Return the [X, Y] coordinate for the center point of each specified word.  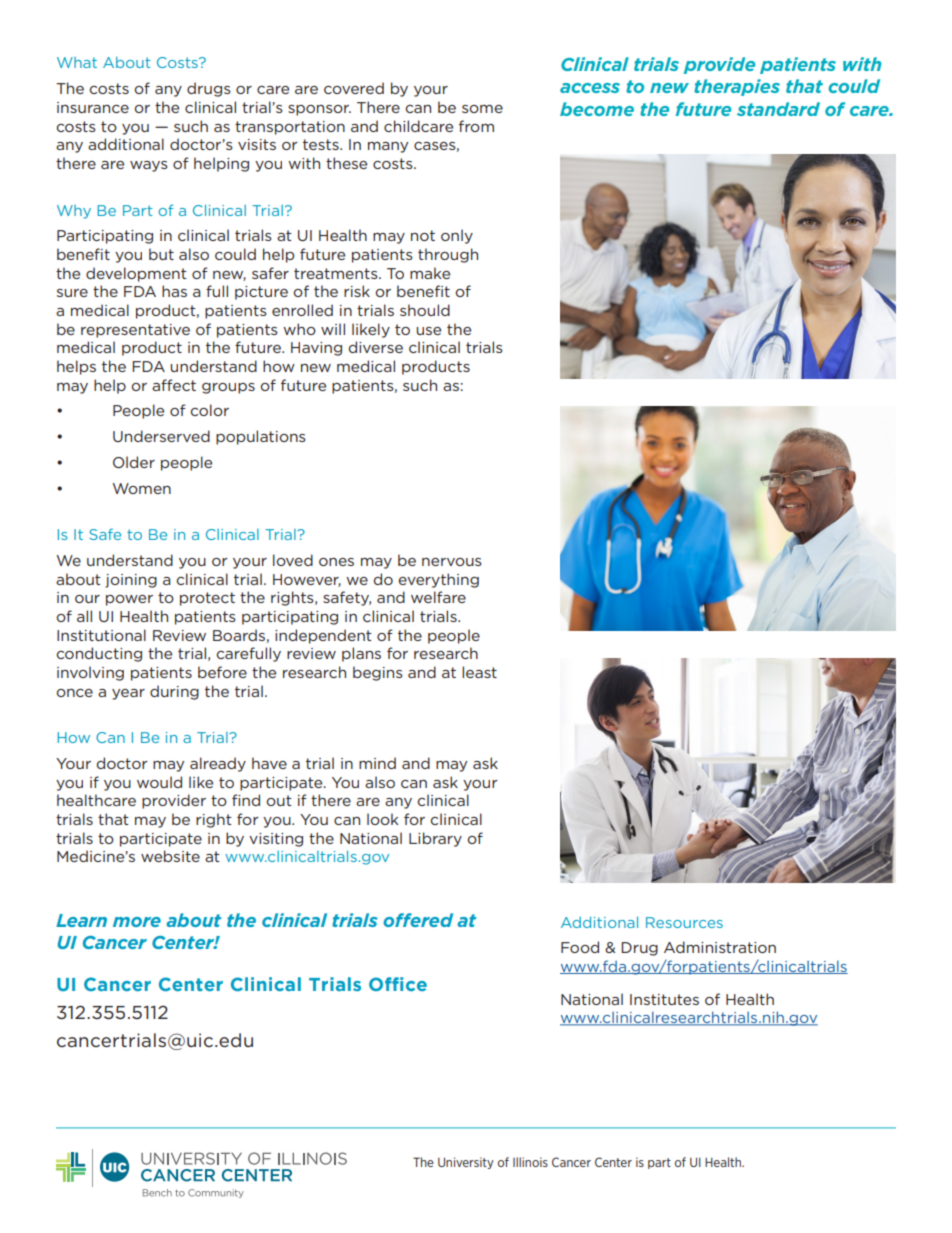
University [466, 1163]
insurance [93, 107]
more [137, 922]
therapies [737, 87]
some [482, 109]
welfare [438, 597]
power [129, 600]
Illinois [530, 1162]
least [479, 672]
